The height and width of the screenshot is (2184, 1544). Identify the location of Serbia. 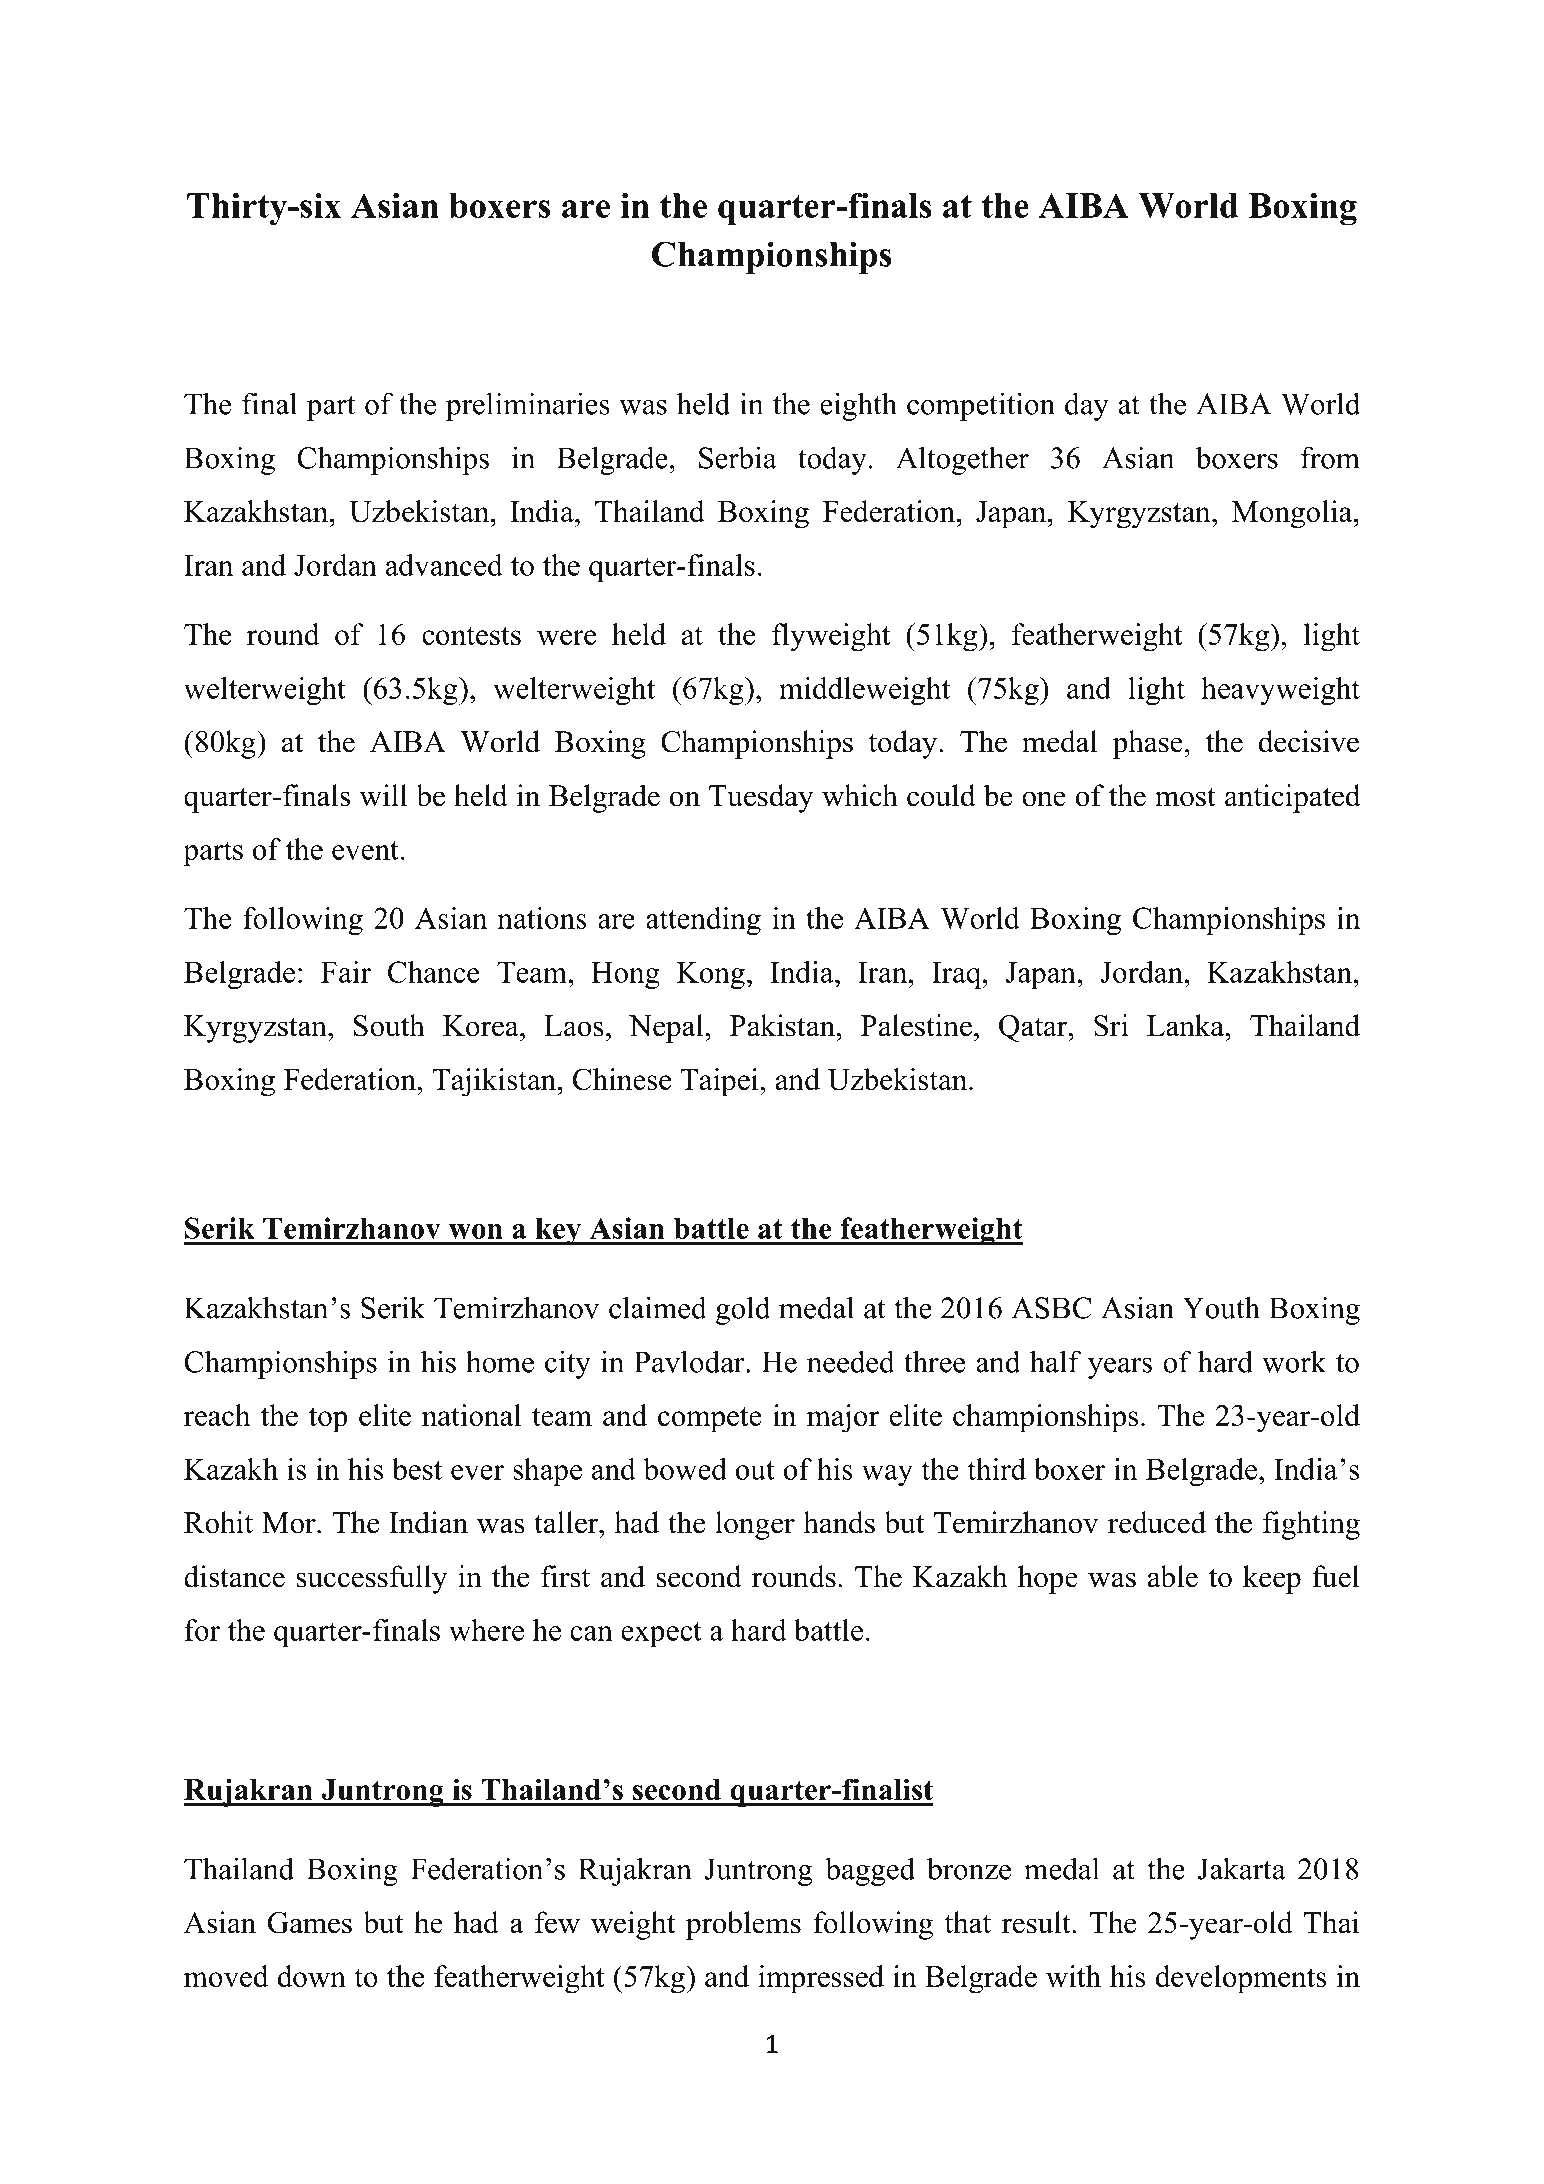
(738, 457).
